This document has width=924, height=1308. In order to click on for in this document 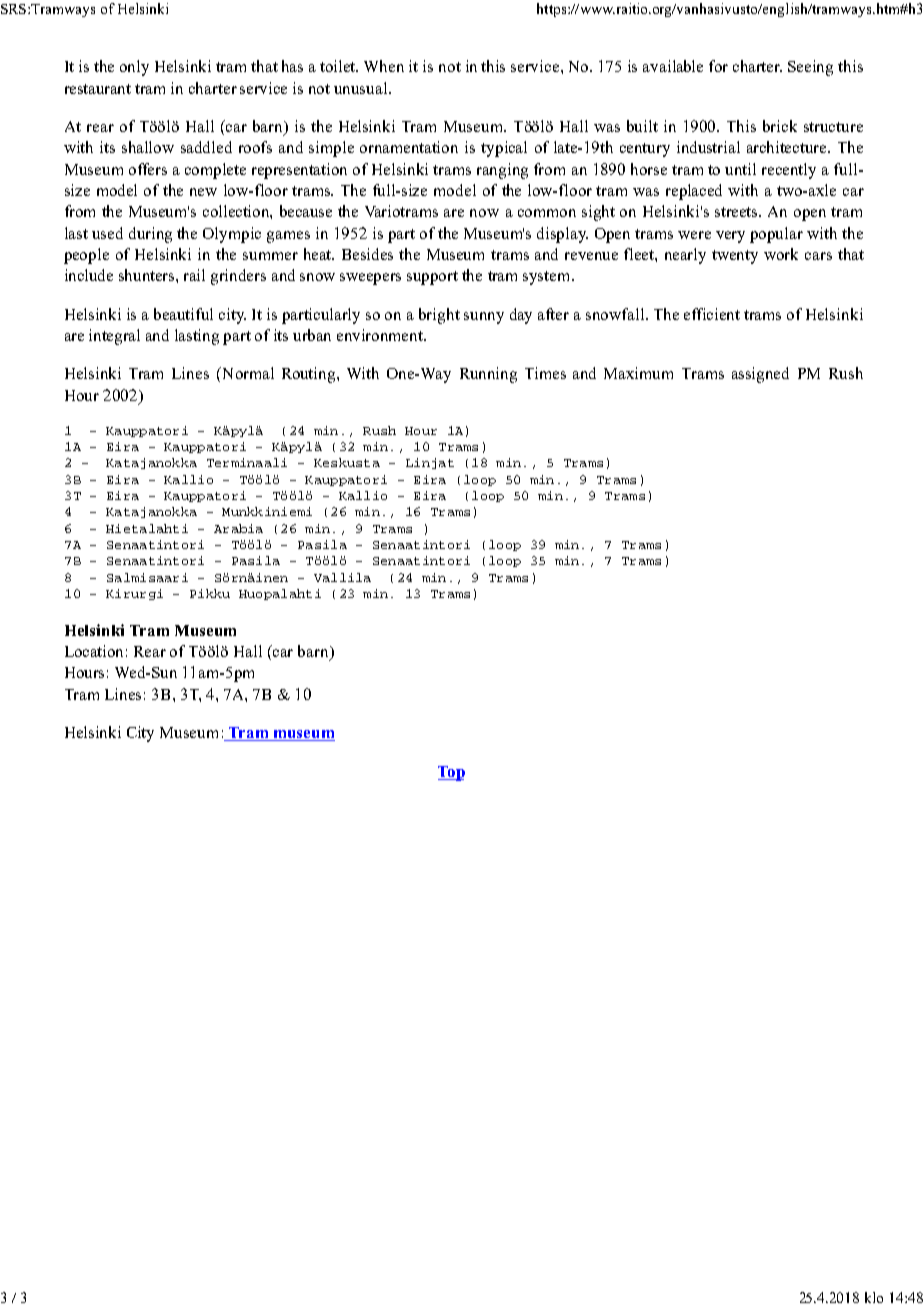, I will do `click(718, 66)`.
